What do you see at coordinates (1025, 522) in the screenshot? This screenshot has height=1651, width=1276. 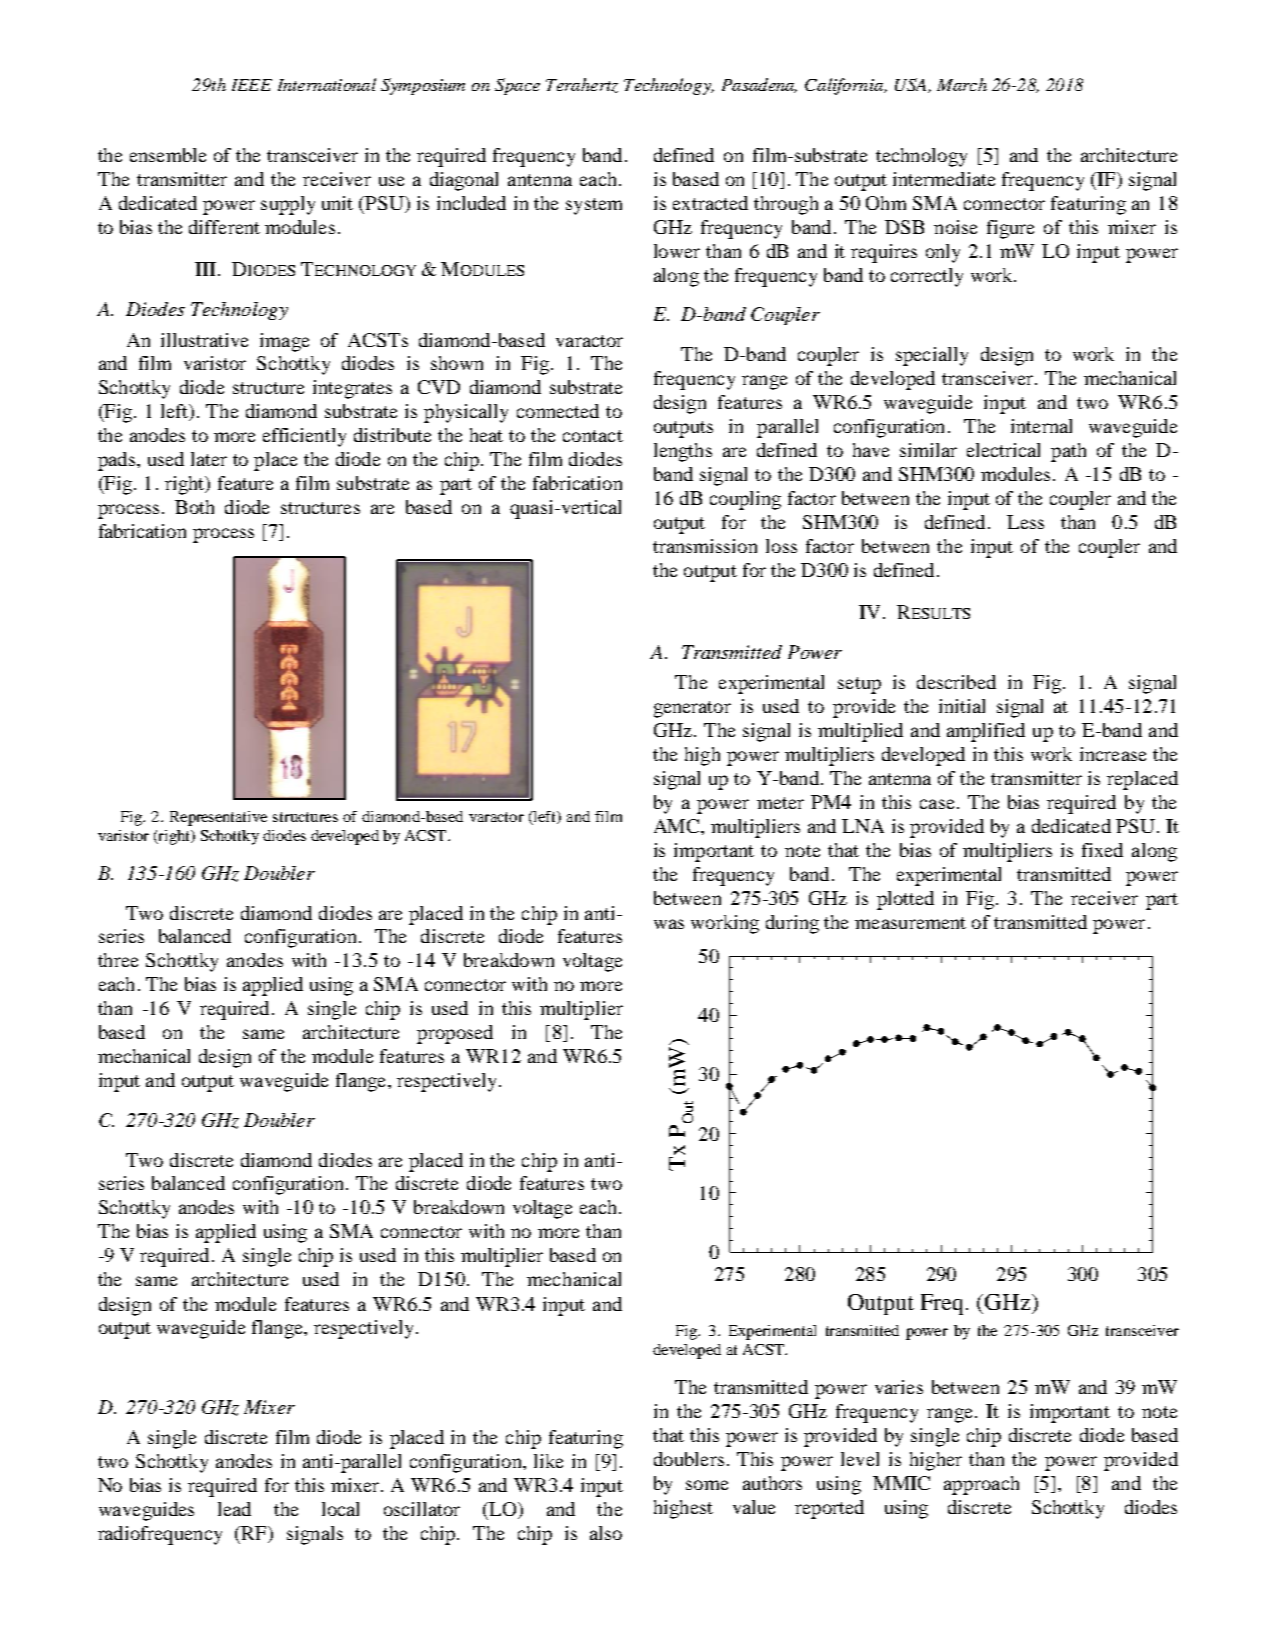 I see `Less` at bounding box center [1025, 522].
